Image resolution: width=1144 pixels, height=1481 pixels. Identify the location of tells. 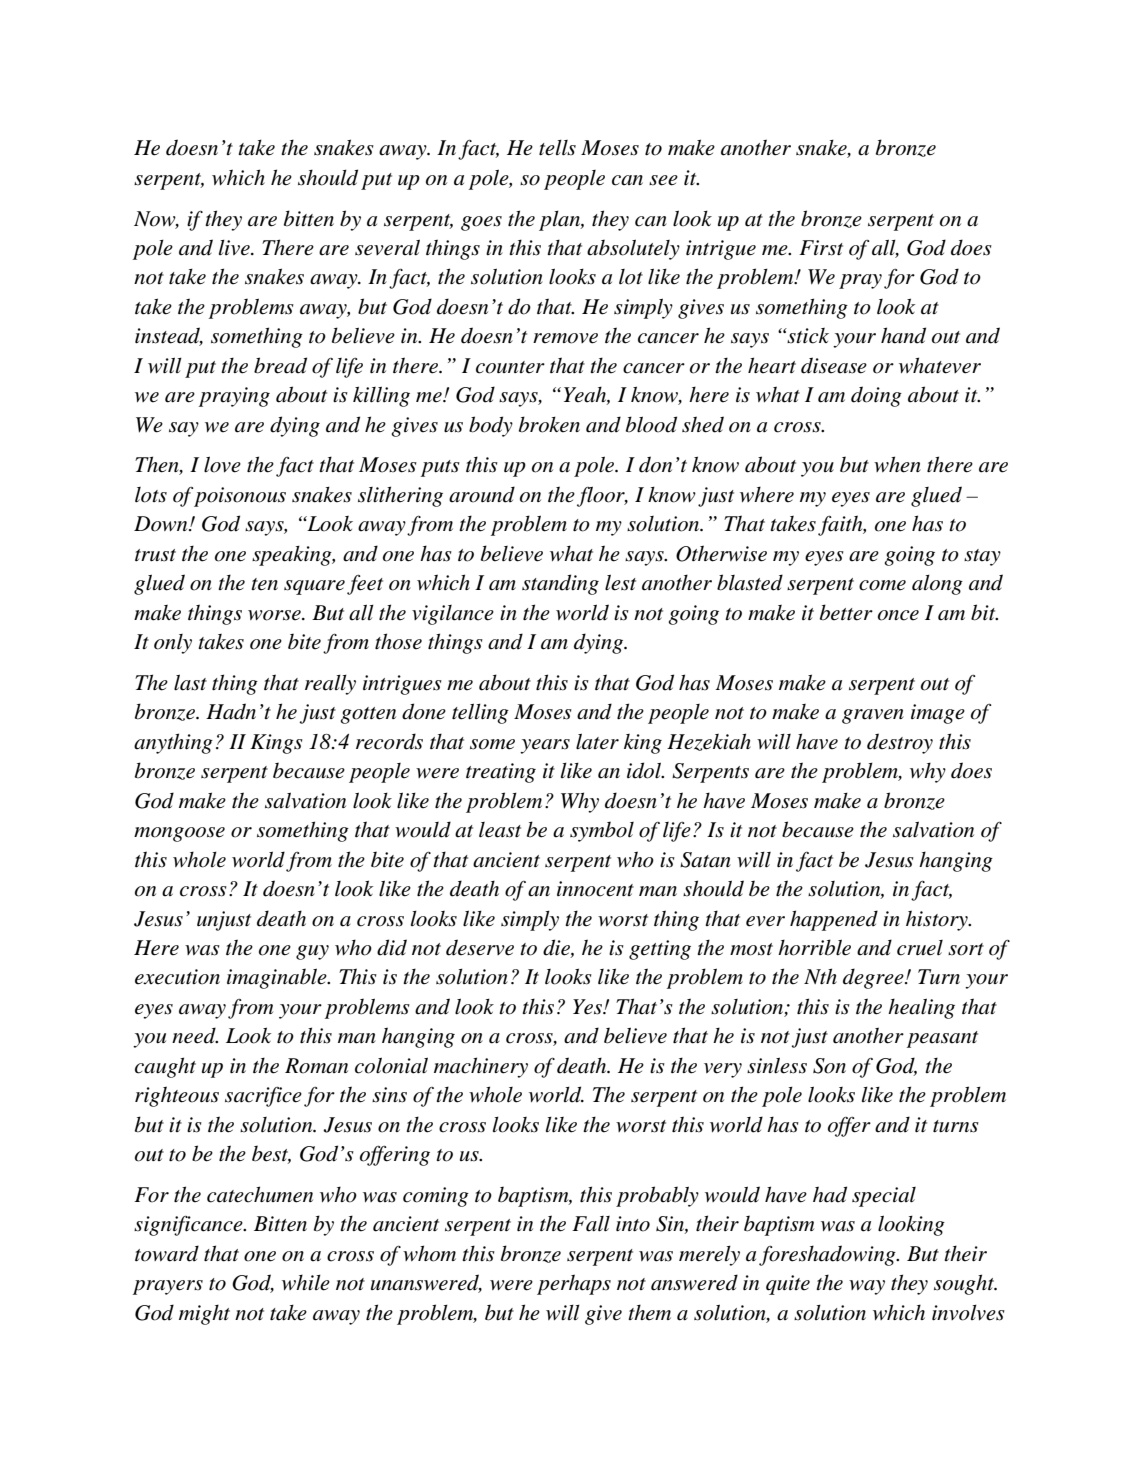
(557, 148).
